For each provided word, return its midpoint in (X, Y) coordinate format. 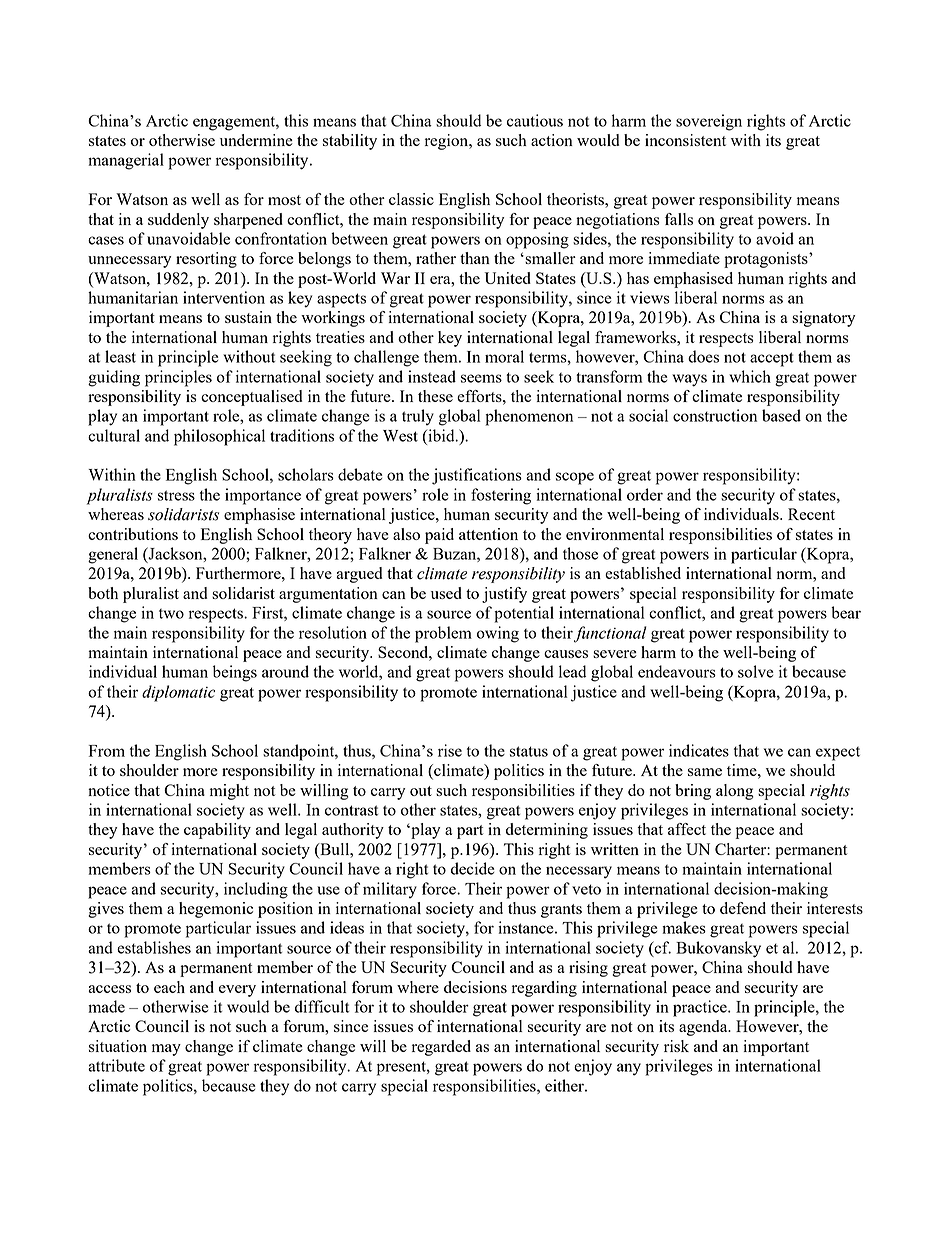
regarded (441, 1048)
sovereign (709, 122)
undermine (256, 140)
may (166, 1050)
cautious (535, 120)
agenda (704, 1028)
